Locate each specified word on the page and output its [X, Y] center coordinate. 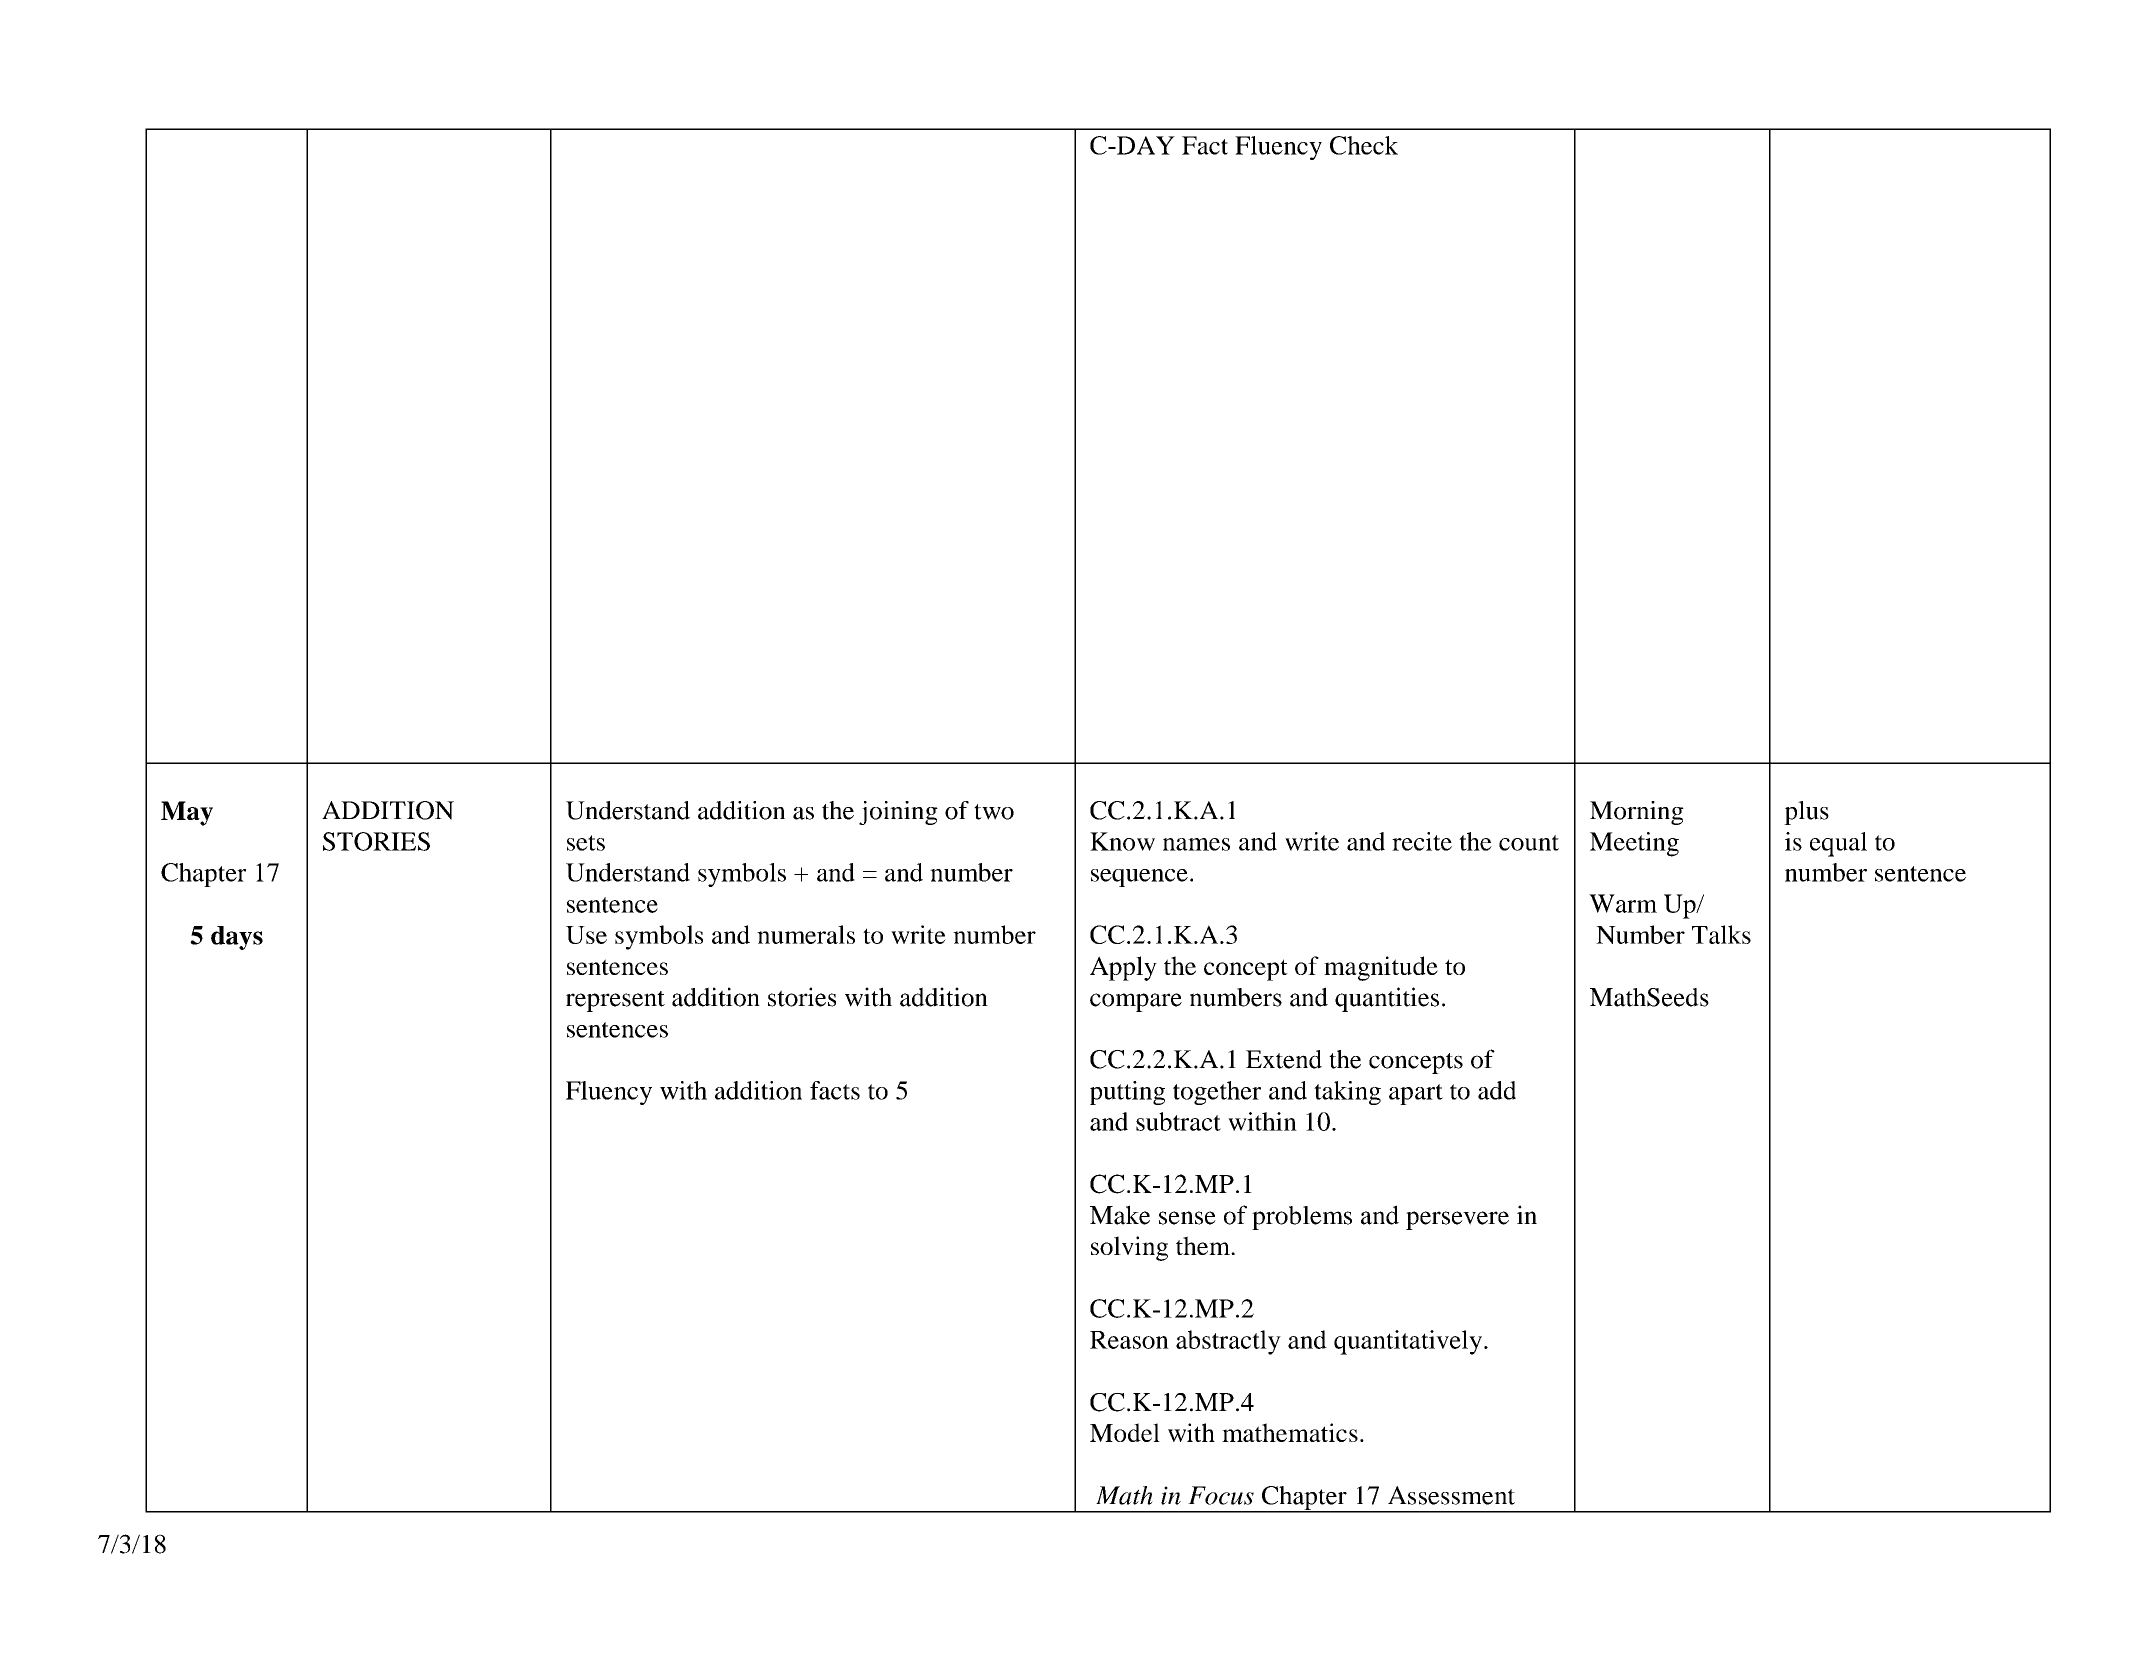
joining [898, 813]
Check [1364, 145]
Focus [1221, 1495]
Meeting [1634, 844]
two [994, 812]
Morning [1637, 813]
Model [1125, 1432]
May [187, 813]
